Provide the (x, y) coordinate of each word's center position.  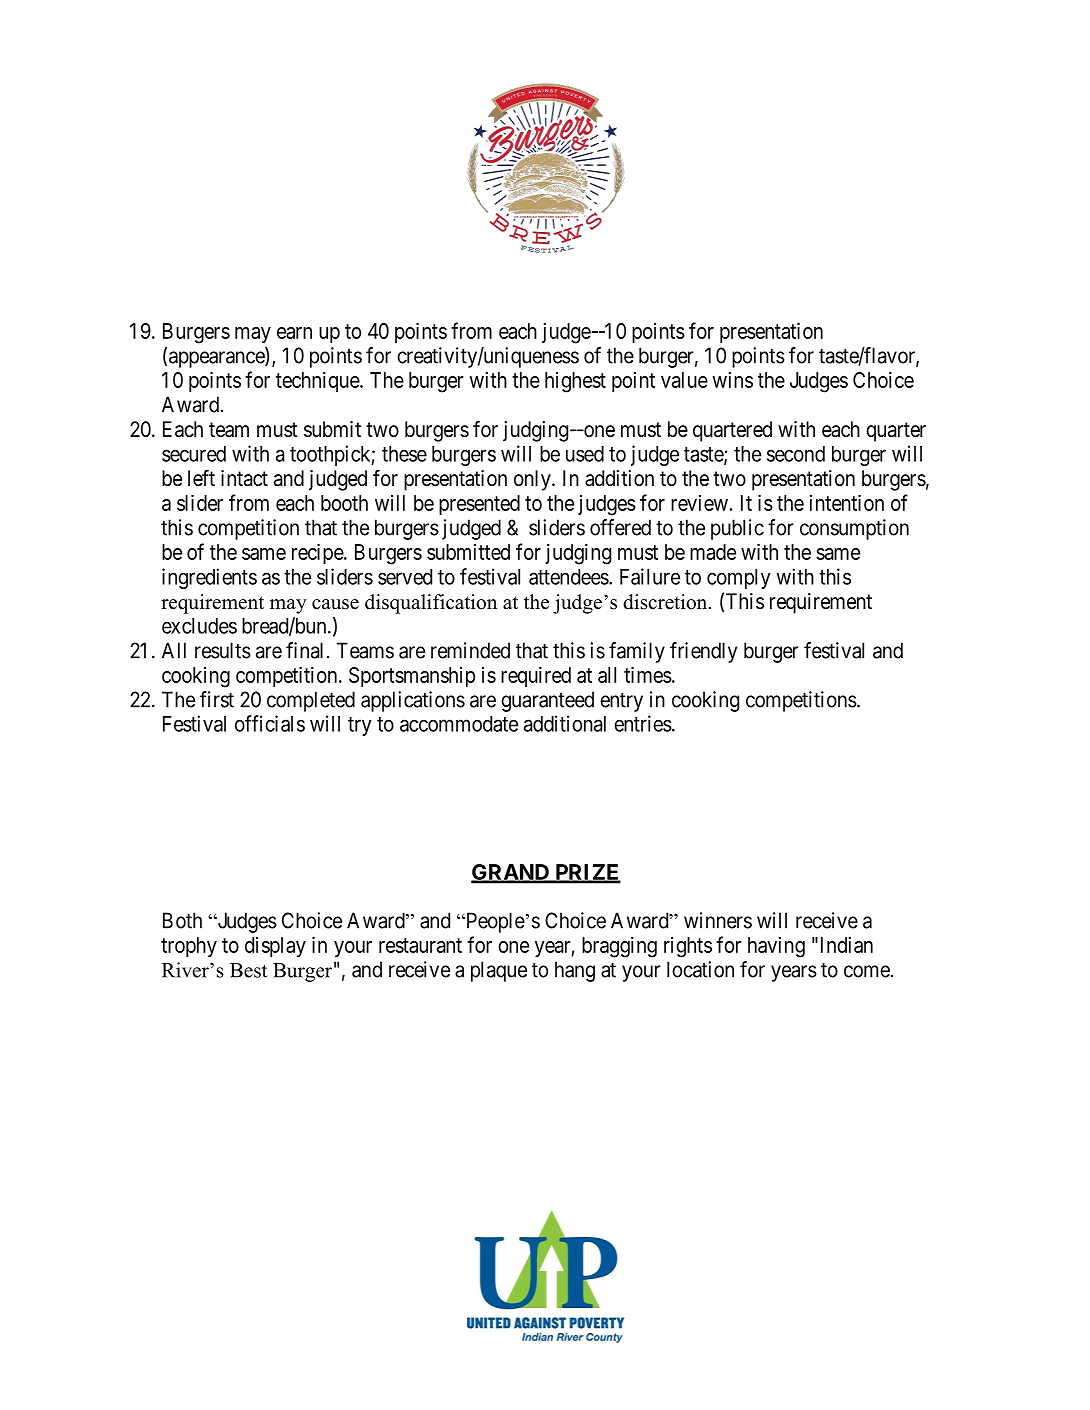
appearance (217, 359)
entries (643, 723)
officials (270, 723)
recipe (318, 554)
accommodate (459, 724)
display (275, 947)
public (737, 529)
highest (575, 382)
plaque (499, 971)
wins (732, 380)
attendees (569, 577)
